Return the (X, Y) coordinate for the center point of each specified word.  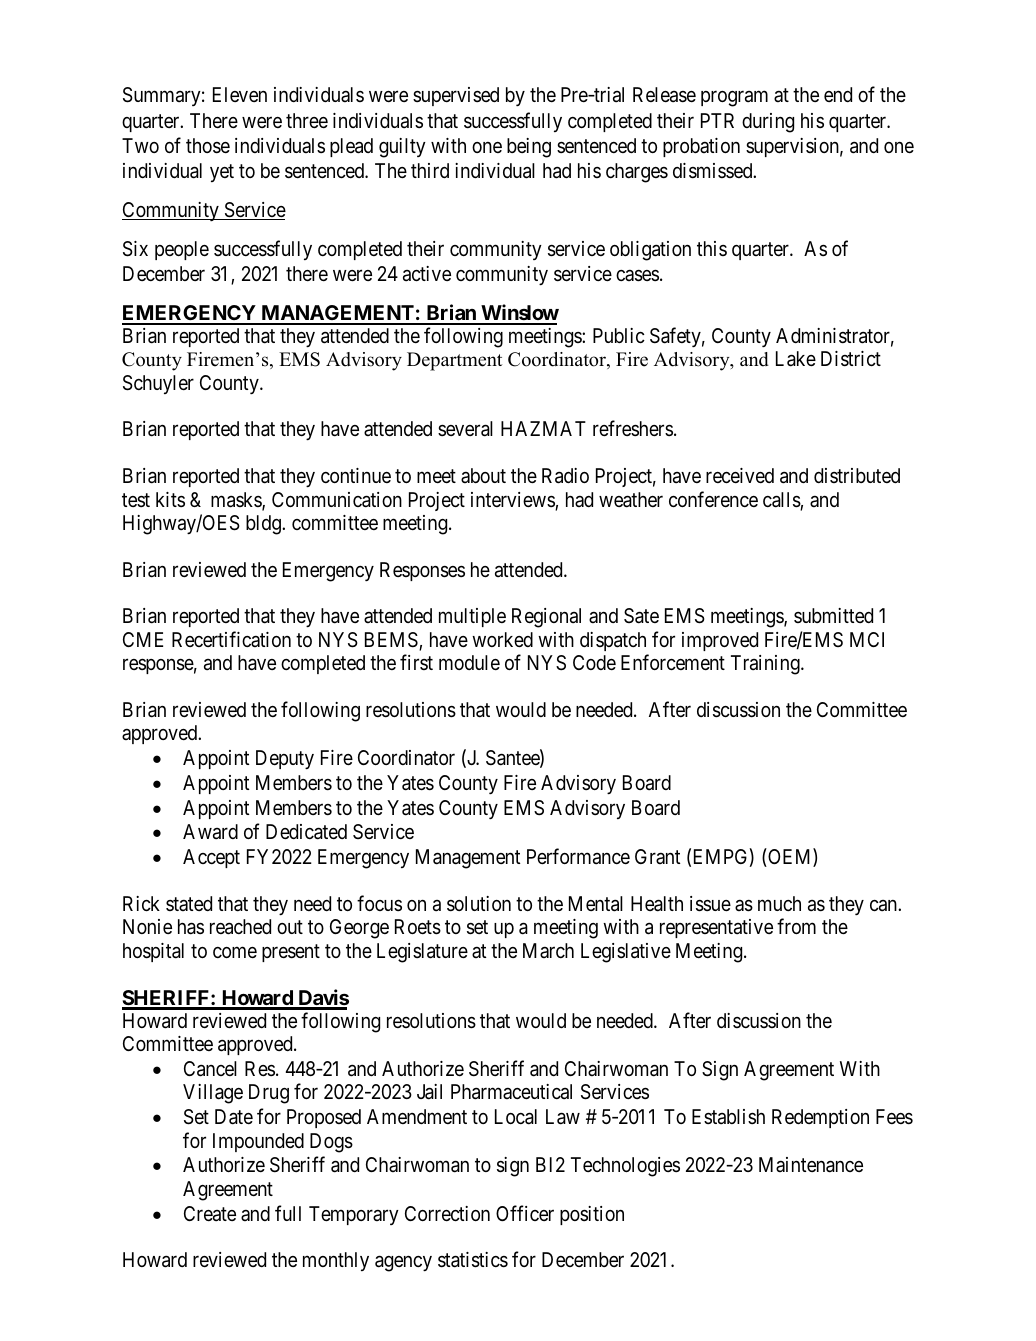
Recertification (231, 639)
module (469, 662)
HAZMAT (543, 428)
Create (210, 1214)
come (235, 952)
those (208, 146)
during (768, 123)
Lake (796, 359)
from (796, 926)
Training (766, 665)
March (548, 950)
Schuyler (158, 384)
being (529, 148)
